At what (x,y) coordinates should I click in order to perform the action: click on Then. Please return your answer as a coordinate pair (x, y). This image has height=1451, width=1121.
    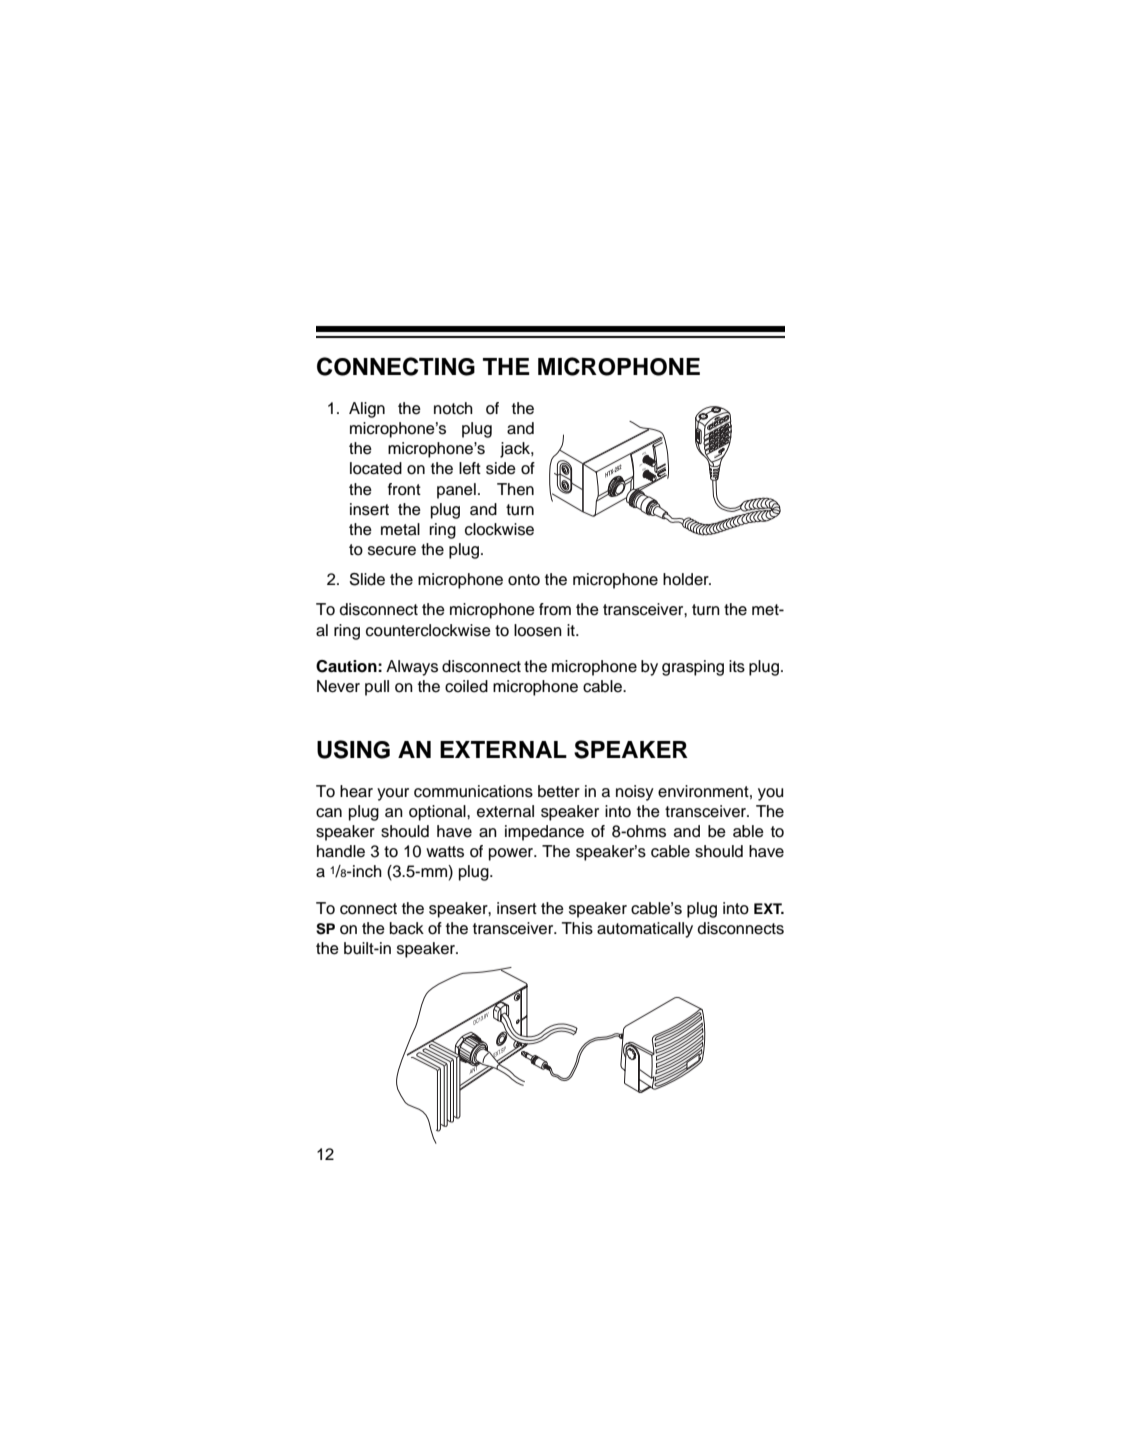
    Looking at the image, I should click on (515, 489).
